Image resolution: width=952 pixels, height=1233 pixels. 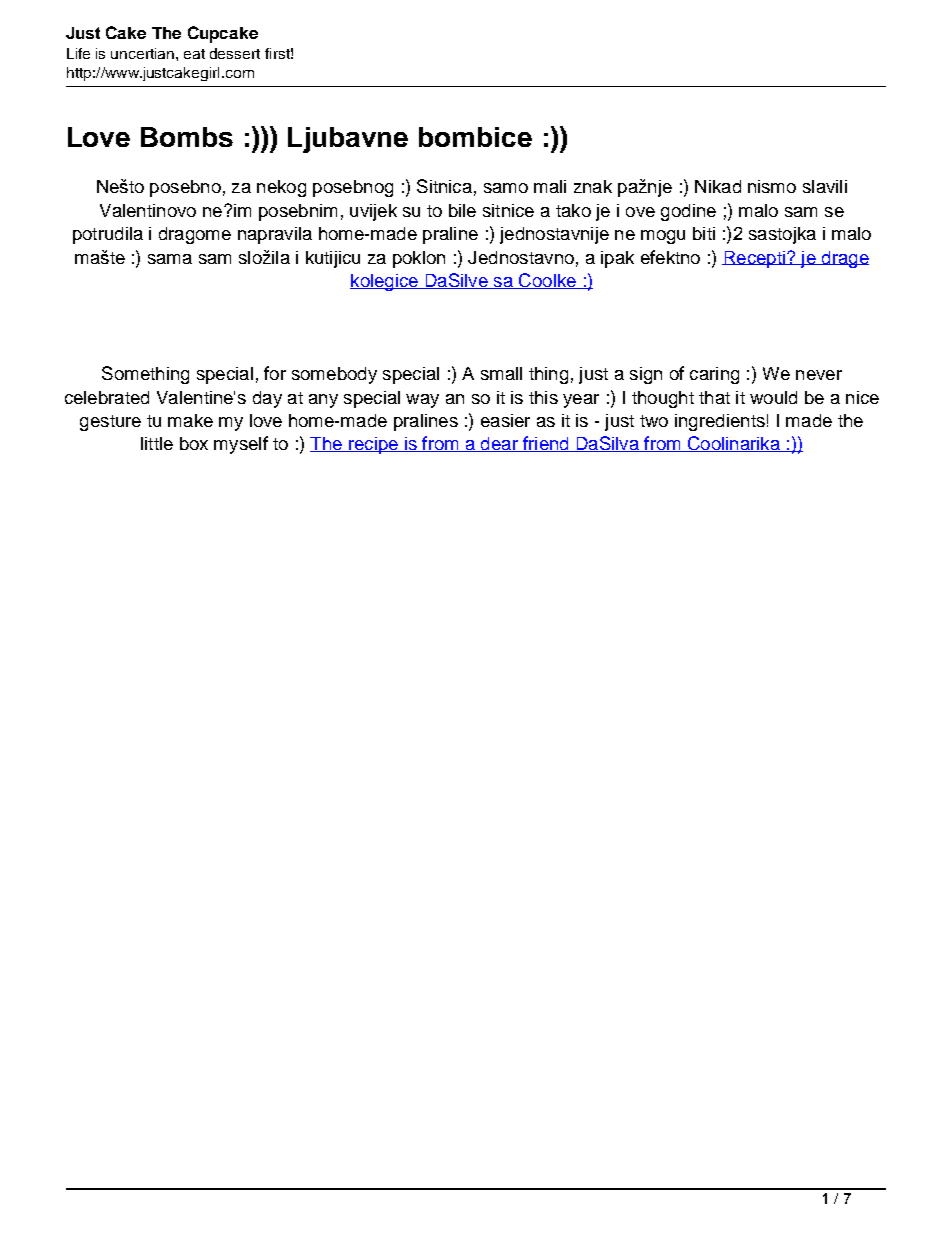 What do you see at coordinates (714, 375) in the document?
I see `caring` at bounding box center [714, 375].
